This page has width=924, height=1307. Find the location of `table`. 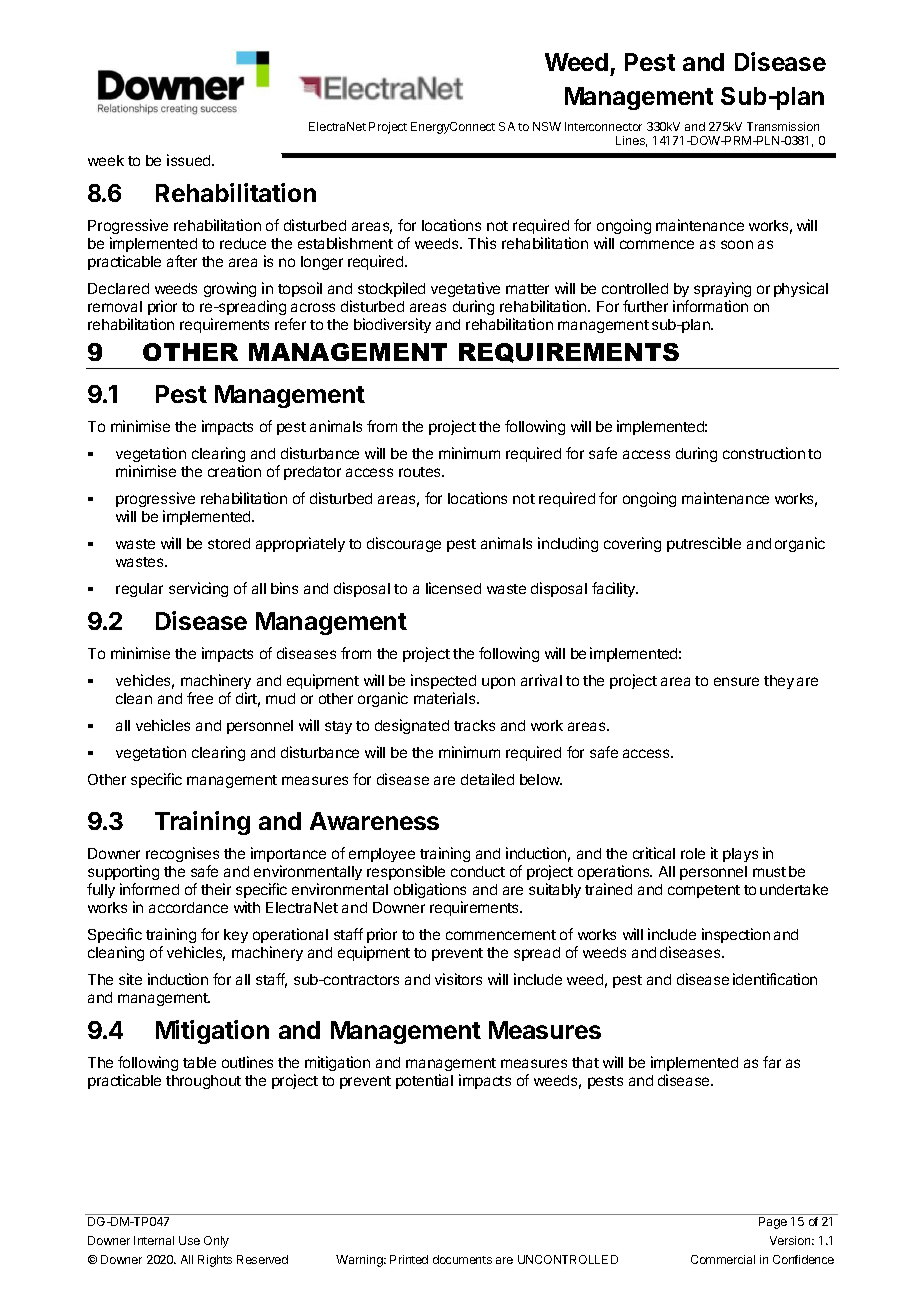

table is located at coordinates (199, 1062).
